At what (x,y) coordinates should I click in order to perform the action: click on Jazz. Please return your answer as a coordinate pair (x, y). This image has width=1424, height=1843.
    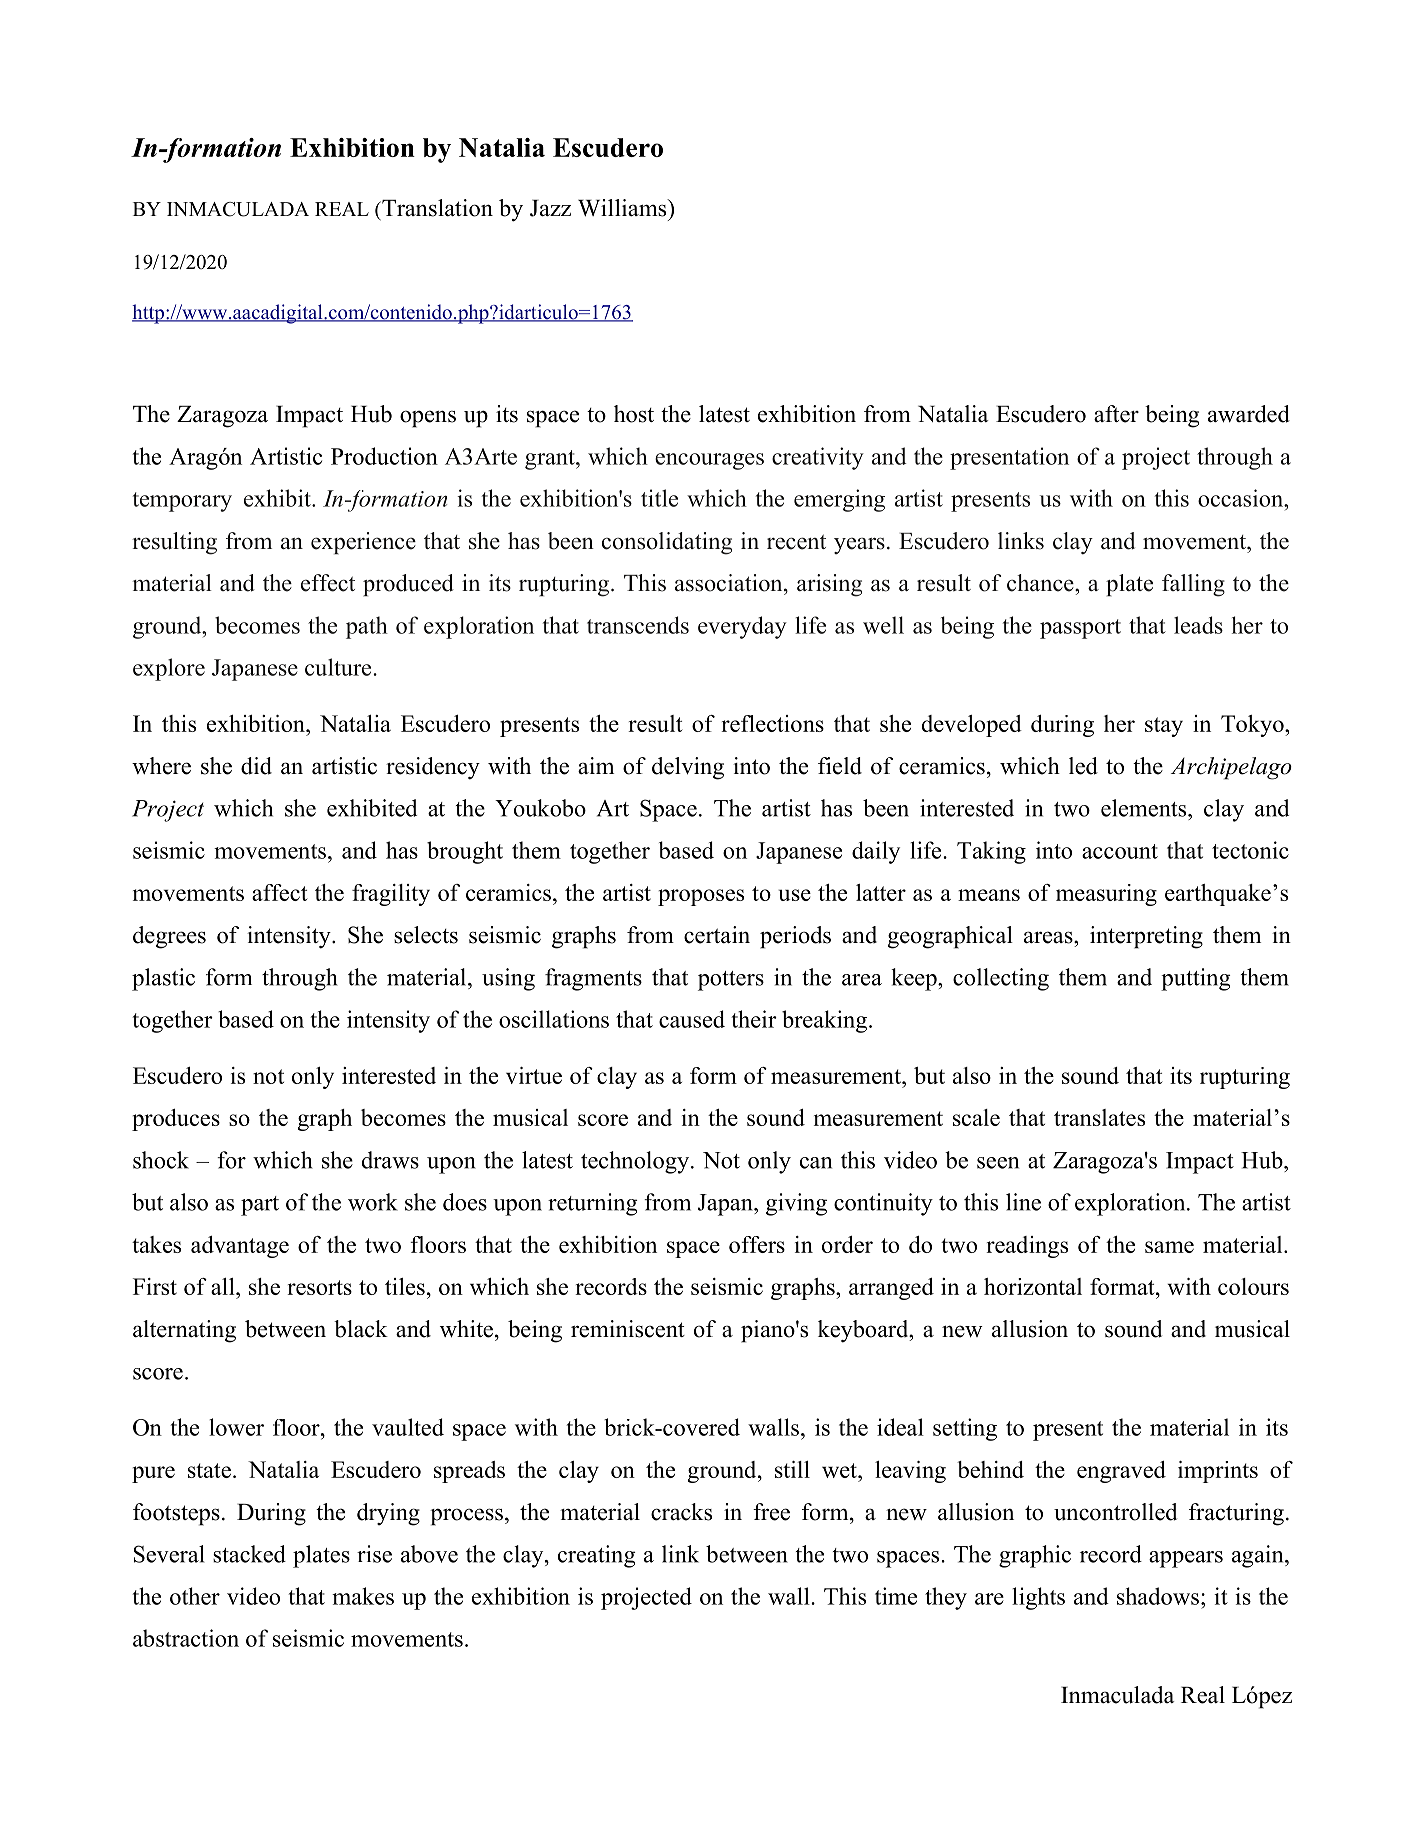
    Looking at the image, I should click on (550, 208).
